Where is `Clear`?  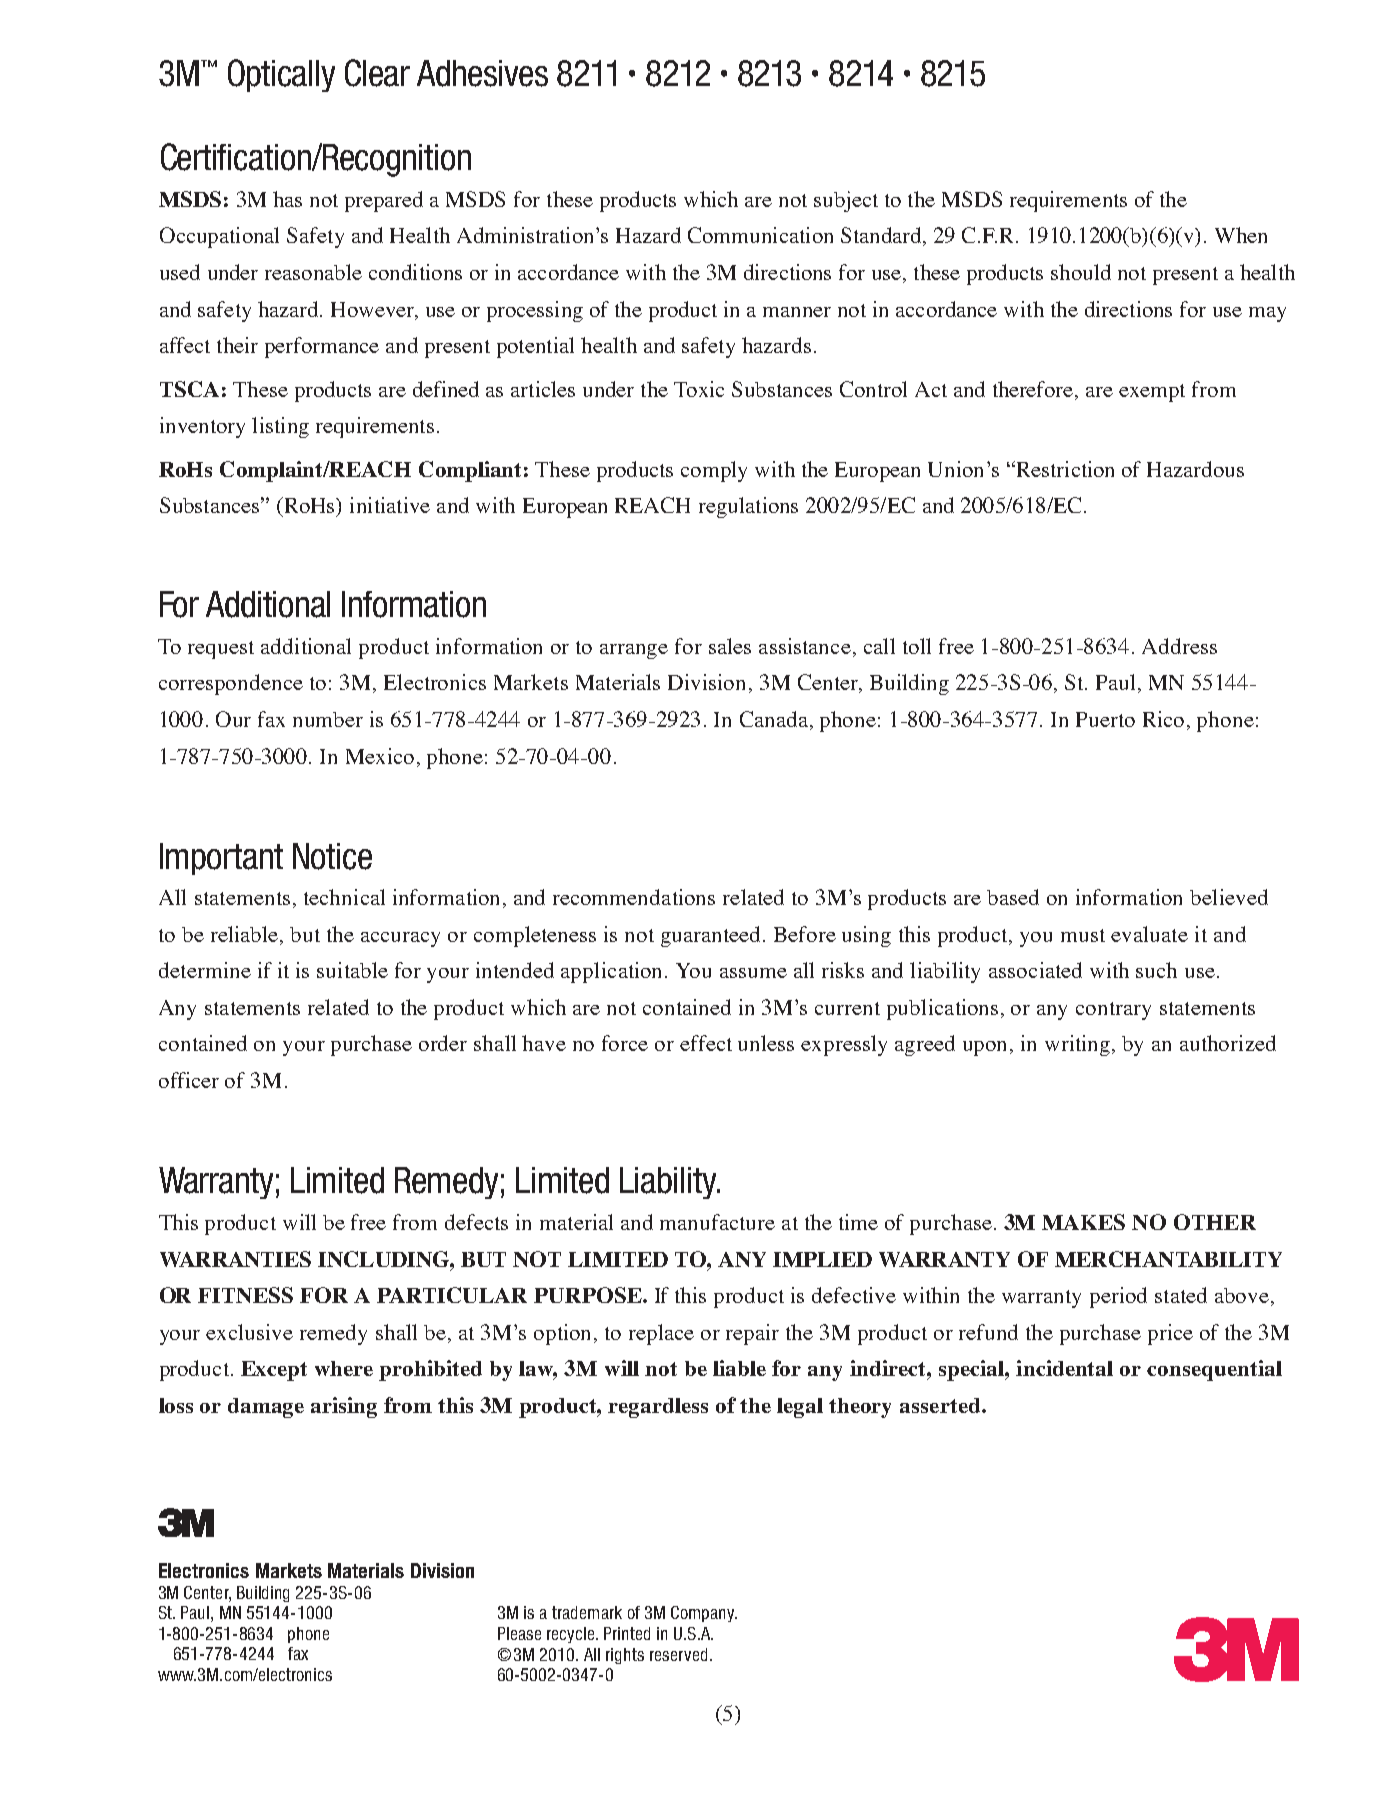
Clear is located at coordinates (377, 73).
